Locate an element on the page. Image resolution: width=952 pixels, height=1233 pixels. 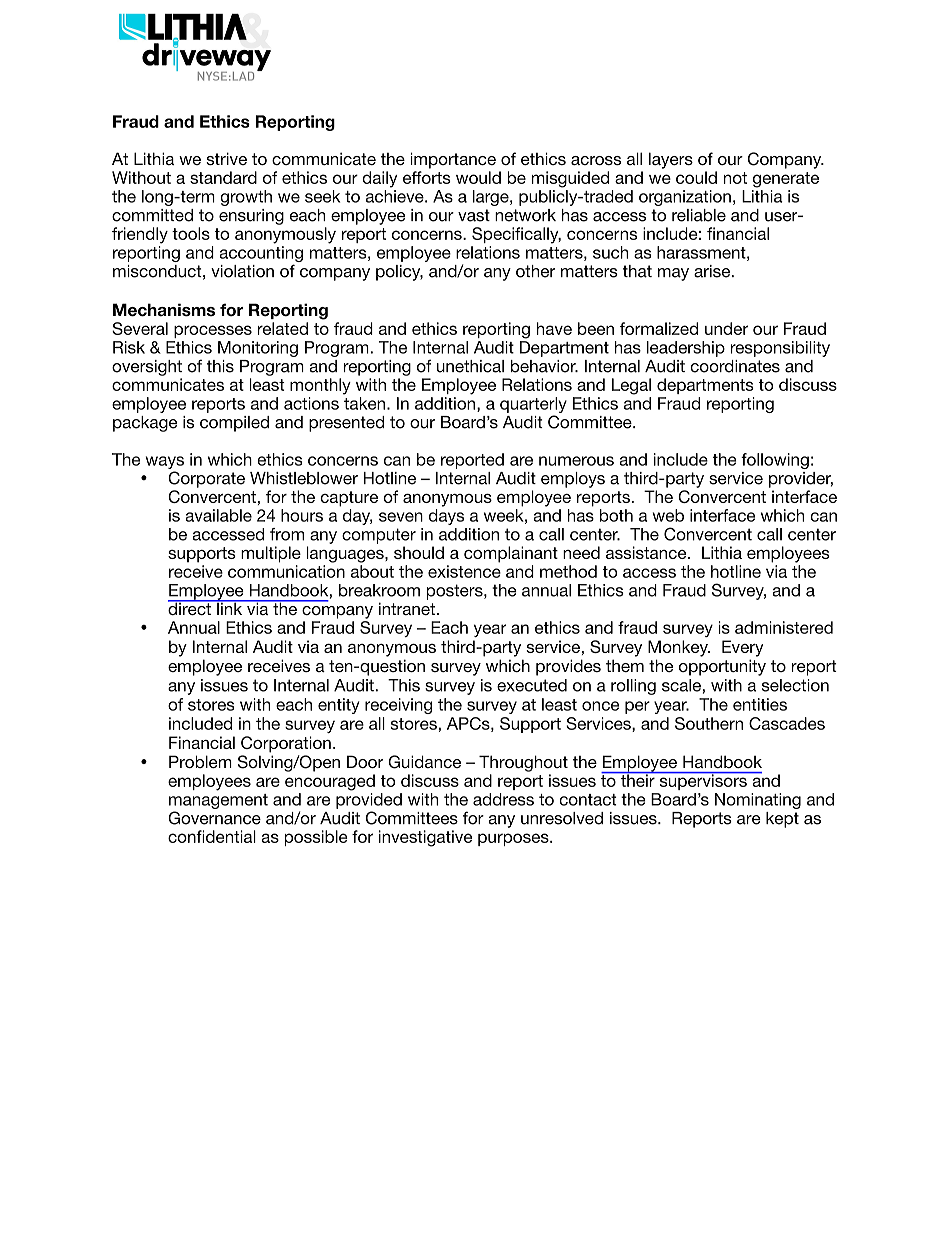
would is located at coordinates (478, 177).
